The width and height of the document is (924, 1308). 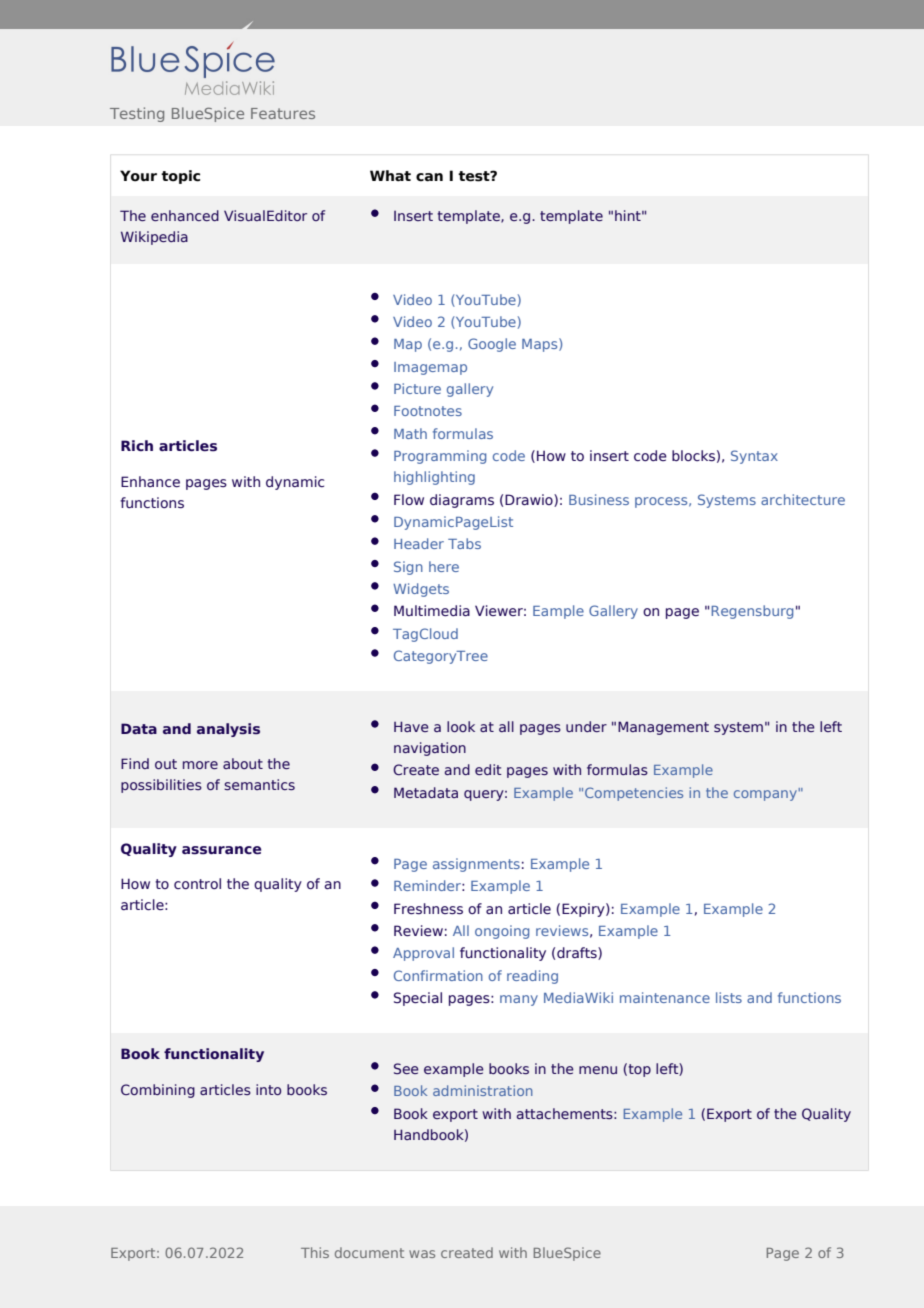 What do you see at coordinates (663, 728) in the document?
I see `Management` at bounding box center [663, 728].
